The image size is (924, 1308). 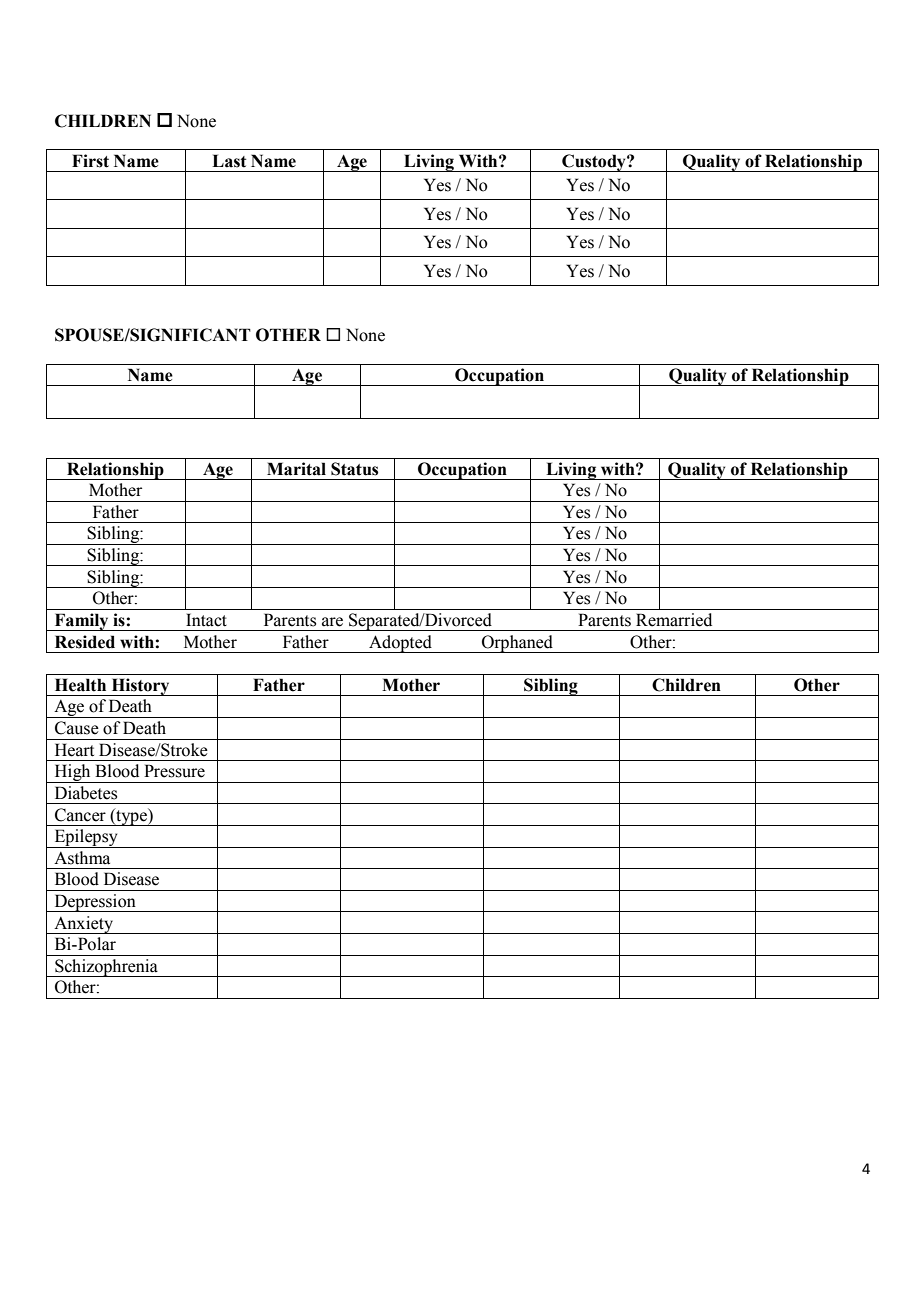 I want to click on Intact, so click(x=206, y=620).
